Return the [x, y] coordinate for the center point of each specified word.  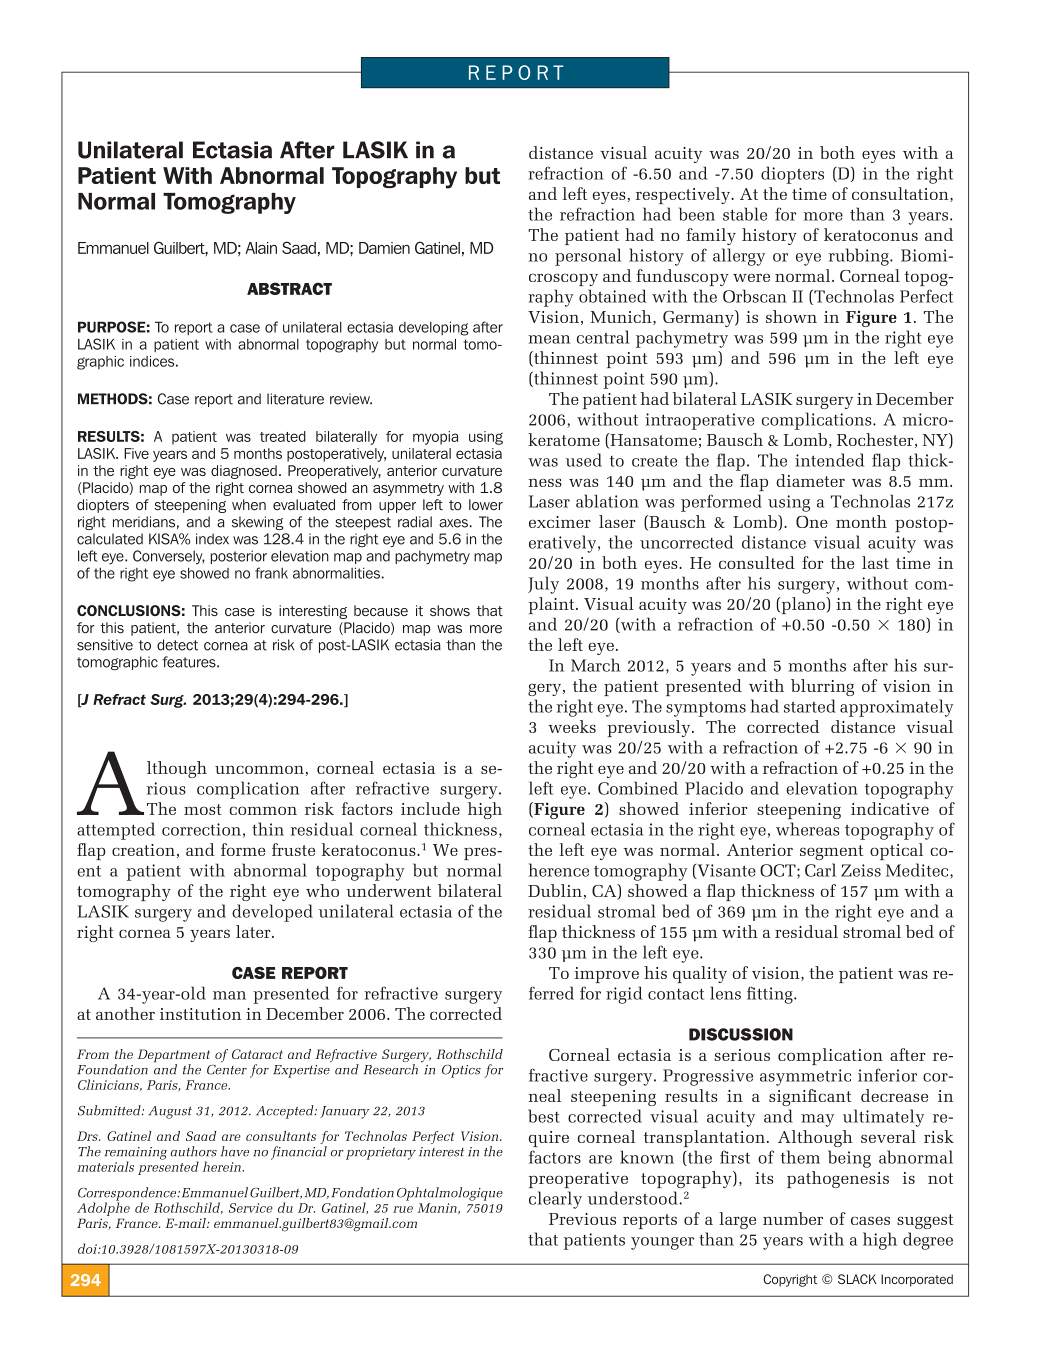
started [810, 706]
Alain [261, 248]
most [203, 809]
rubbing [859, 257]
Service [251, 1208]
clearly [555, 1200]
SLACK [857, 1279]
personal [588, 257]
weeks [572, 726]
